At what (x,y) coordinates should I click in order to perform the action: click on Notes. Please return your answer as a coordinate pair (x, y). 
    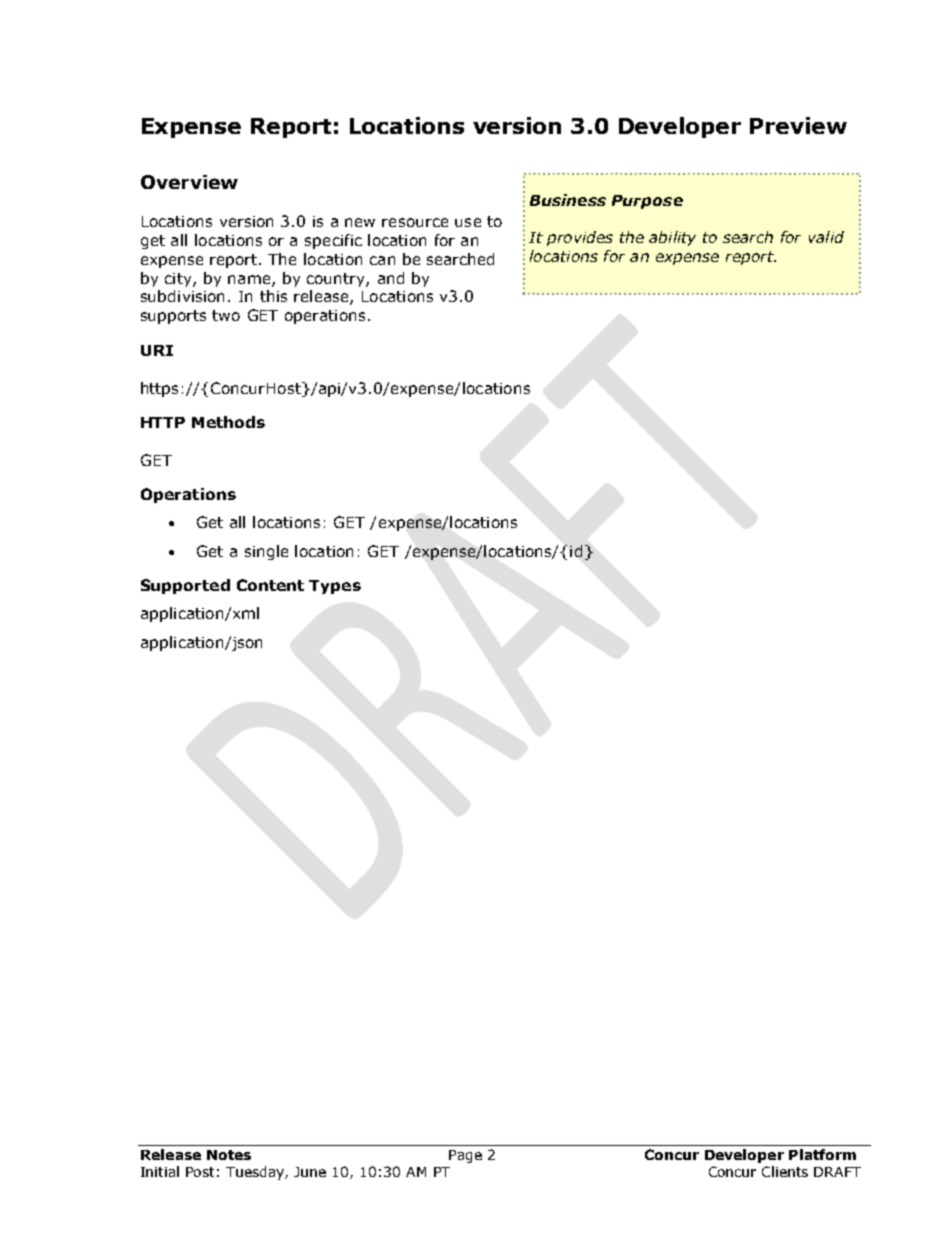
    Looking at the image, I should click on (229, 1155).
